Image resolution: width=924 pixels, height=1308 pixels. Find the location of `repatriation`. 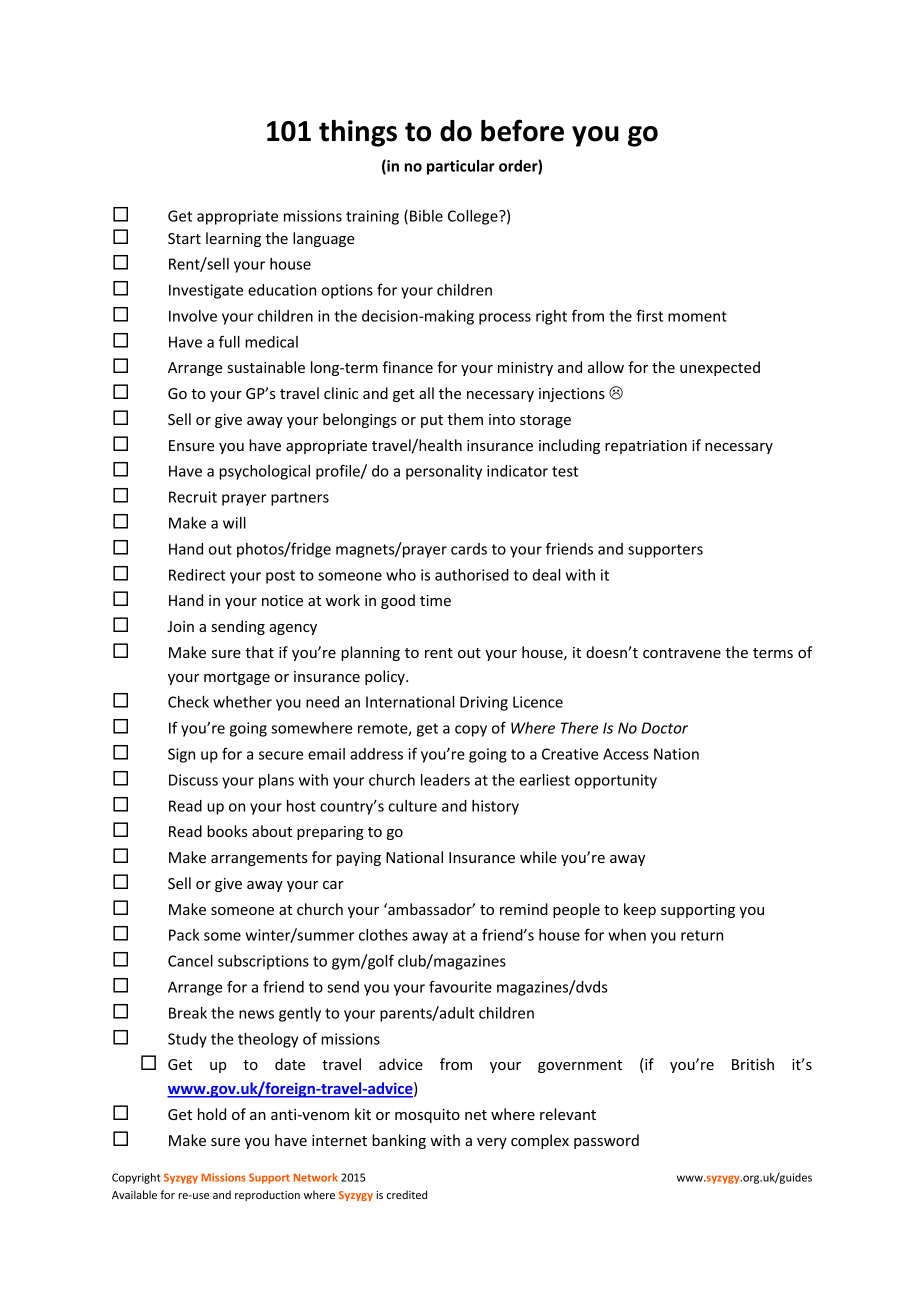

repatriation is located at coordinates (646, 447).
